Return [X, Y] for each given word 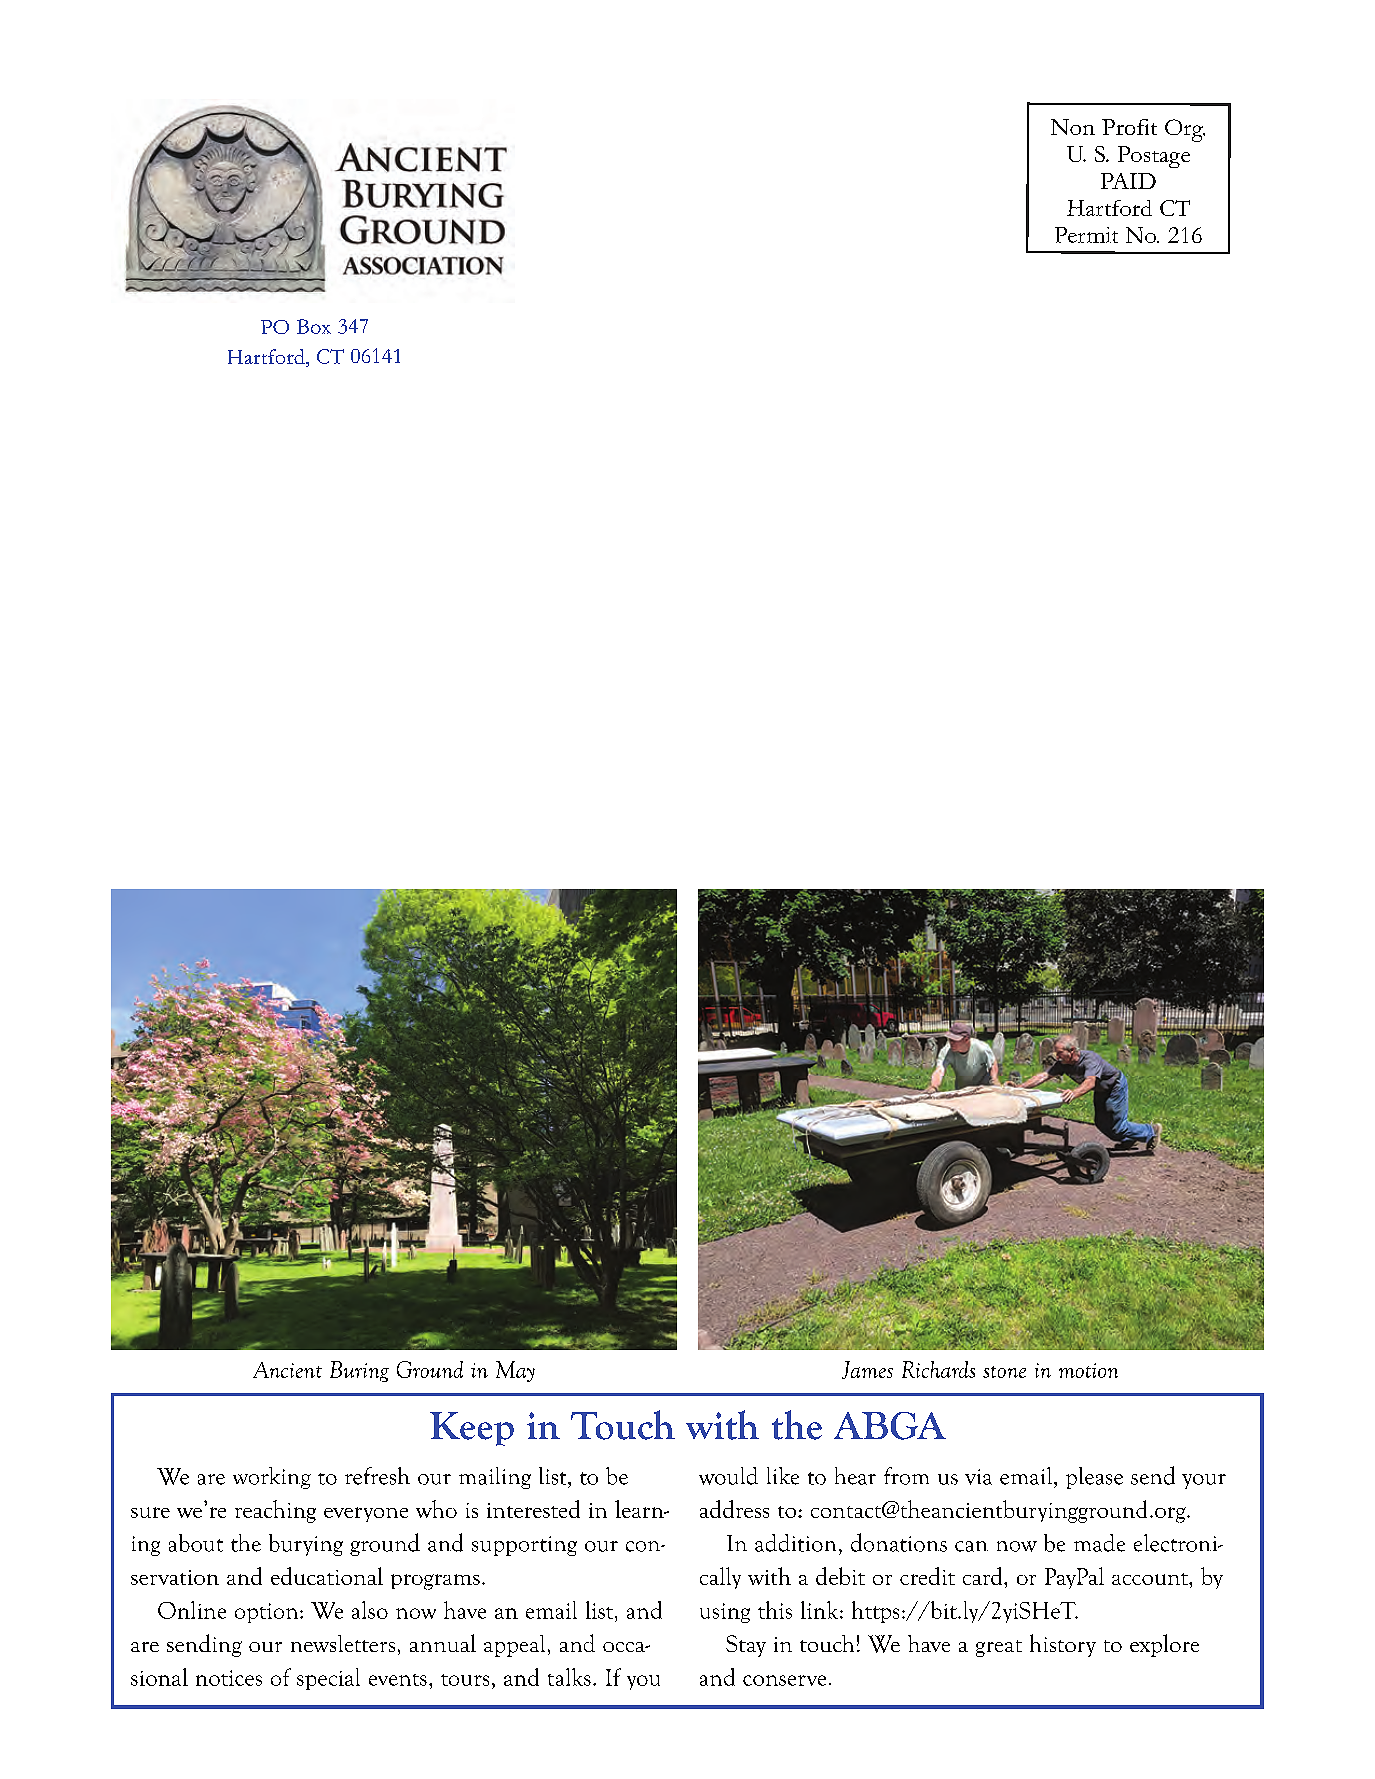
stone [1004, 1372]
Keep [472, 1429]
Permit [1086, 235]
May [515, 1371]
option [268, 1613]
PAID [1128, 181]
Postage [1154, 157]
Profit [1129, 127]
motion [1088, 1370]
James [867, 1370]
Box [314, 326]
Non [1073, 127]
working [272, 1478]
